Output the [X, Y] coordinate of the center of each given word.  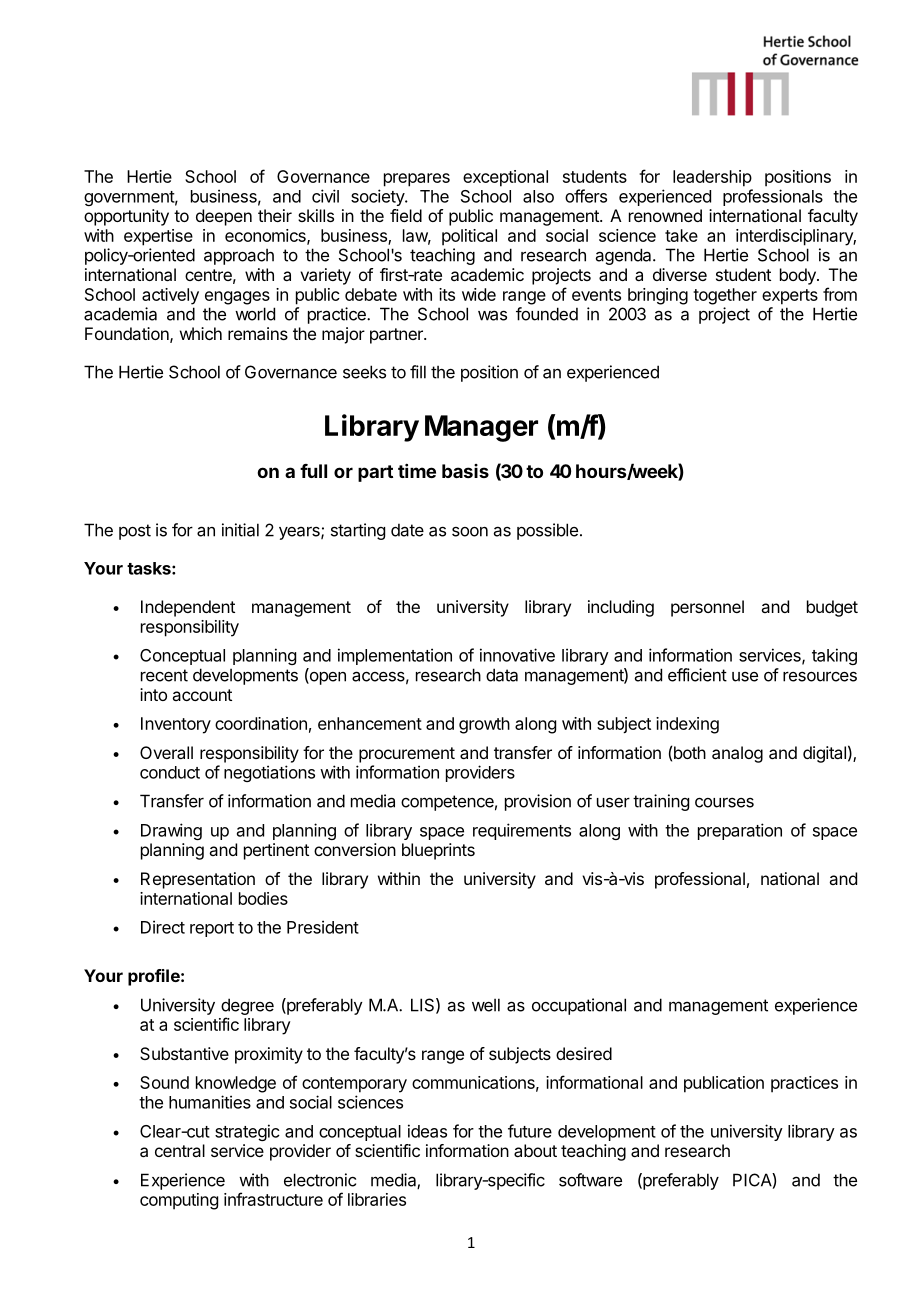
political [469, 237]
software [590, 1180]
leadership [712, 178]
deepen [224, 217]
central [180, 1150]
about [535, 1150]
